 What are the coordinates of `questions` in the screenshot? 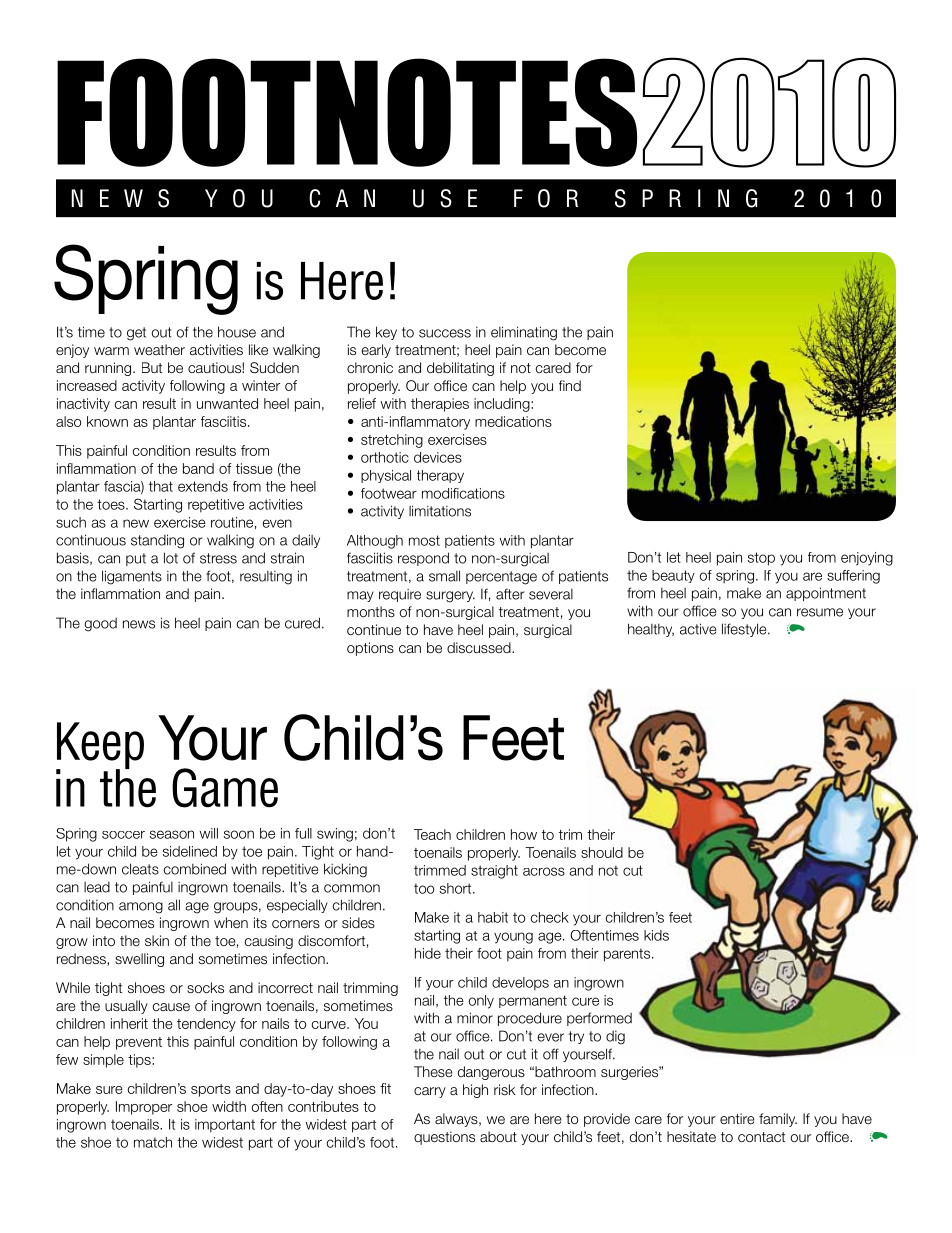 It's located at (444, 1138).
